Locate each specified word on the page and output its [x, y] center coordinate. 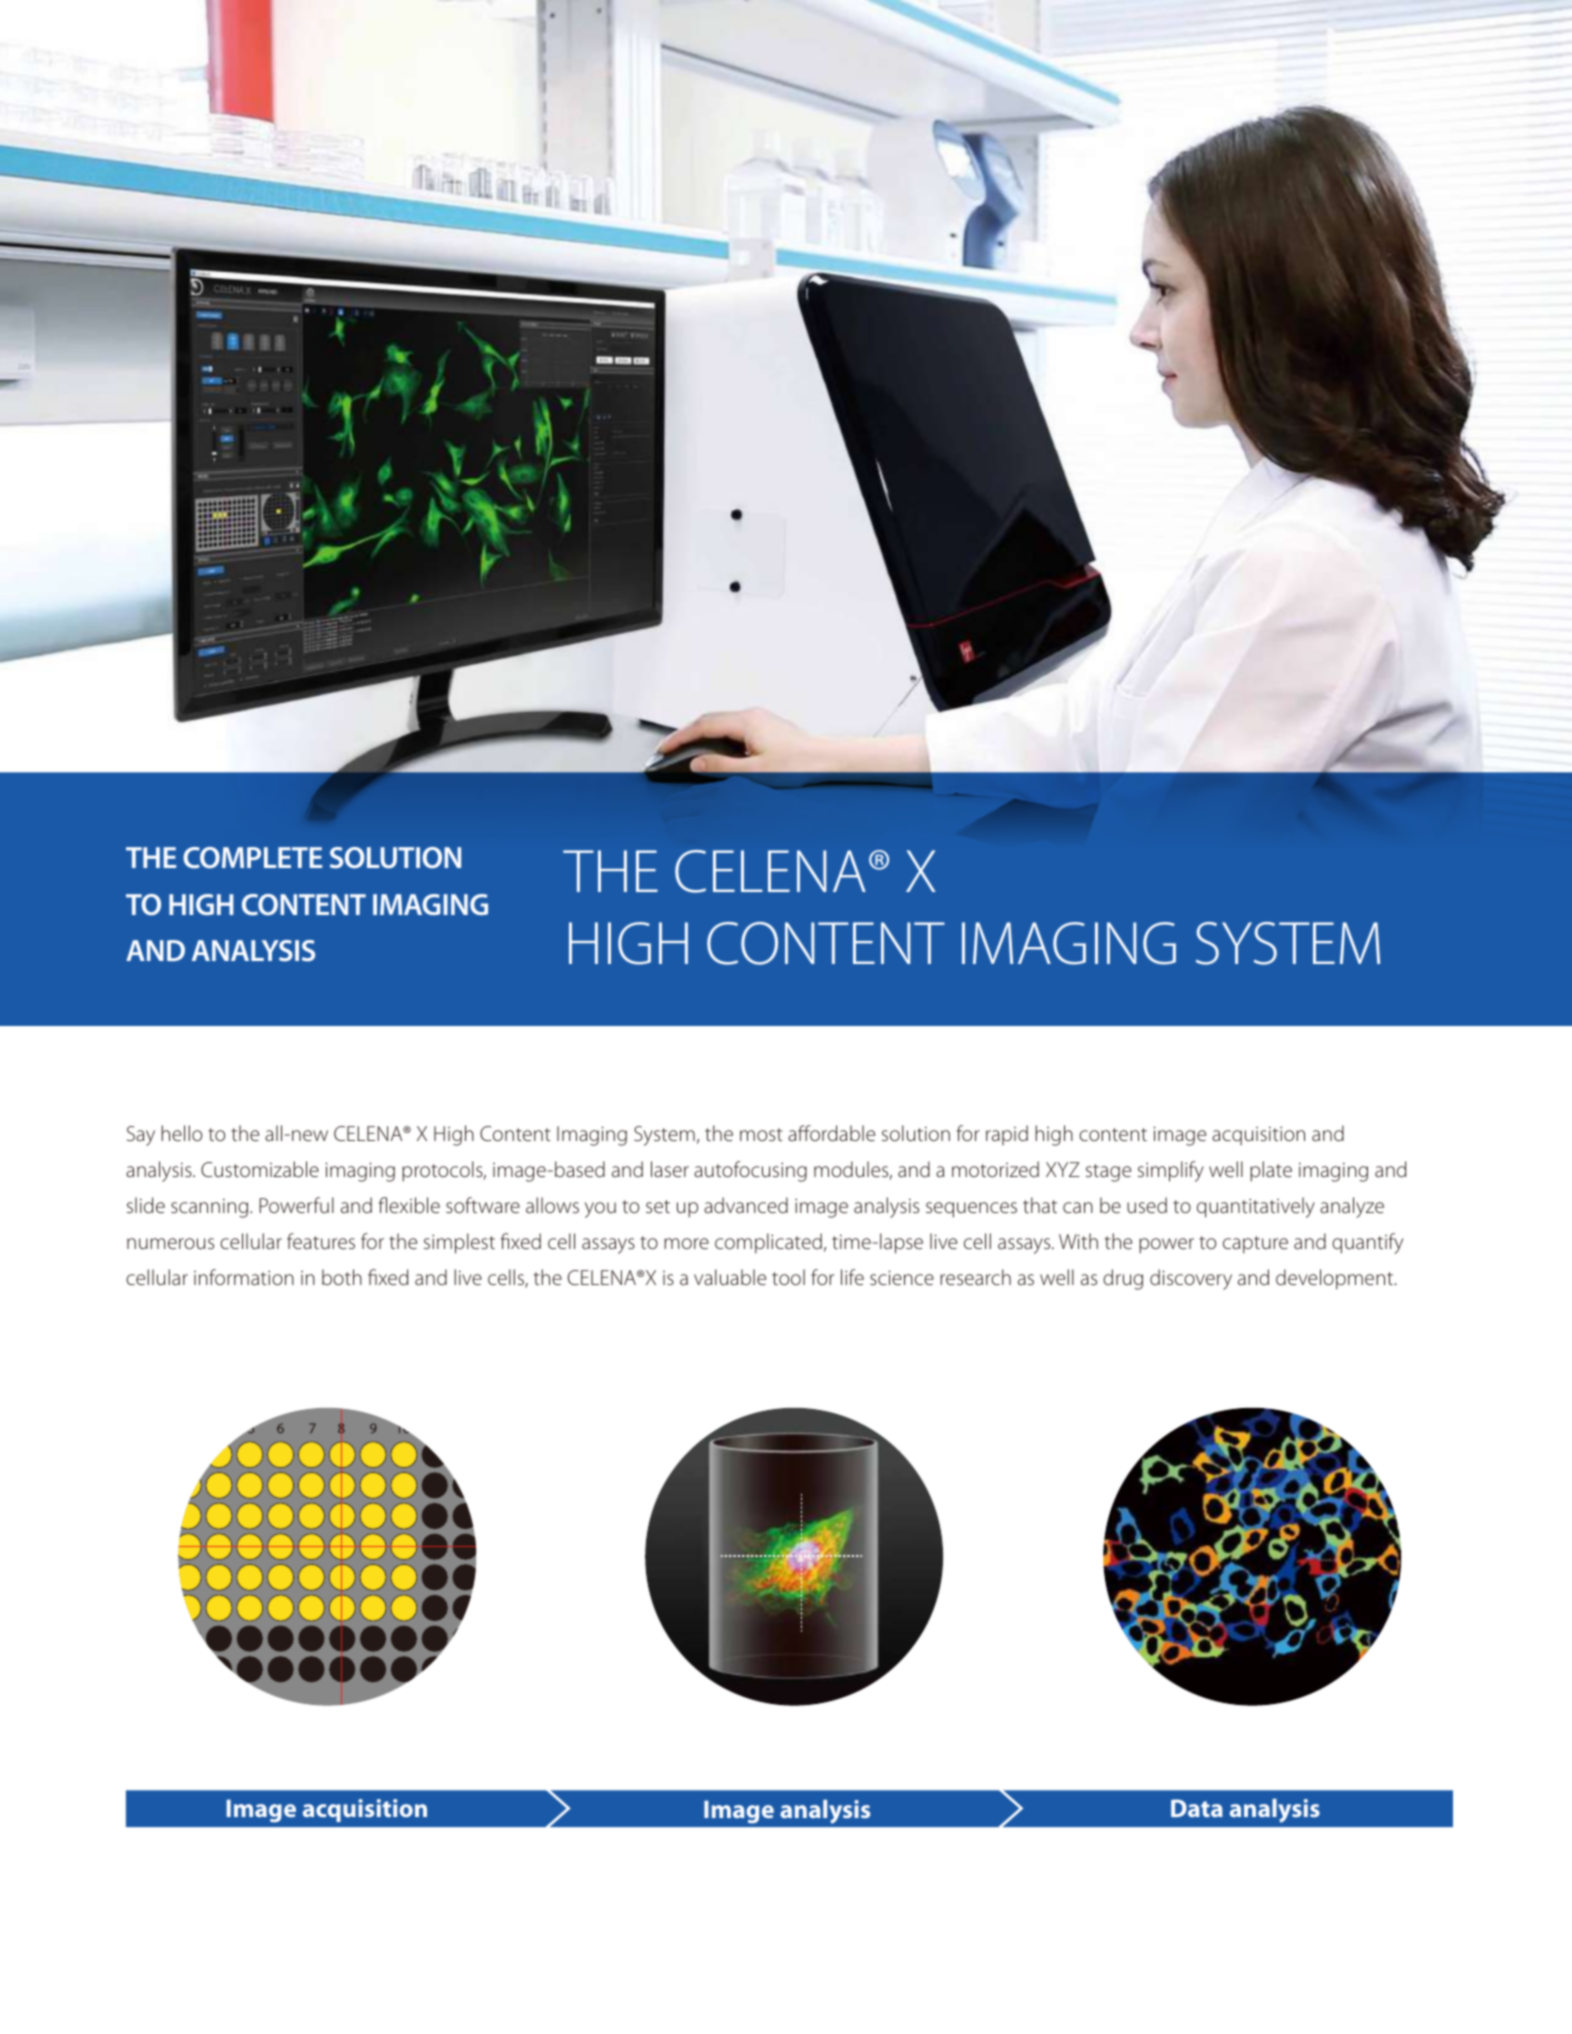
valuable [730, 1277]
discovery [1191, 1279]
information [244, 1277]
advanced [746, 1205]
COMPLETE [252, 858]
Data [1197, 1808]
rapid [1007, 1135]
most [761, 1134]
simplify [1171, 1171]
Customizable [260, 1169]
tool [788, 1277]
